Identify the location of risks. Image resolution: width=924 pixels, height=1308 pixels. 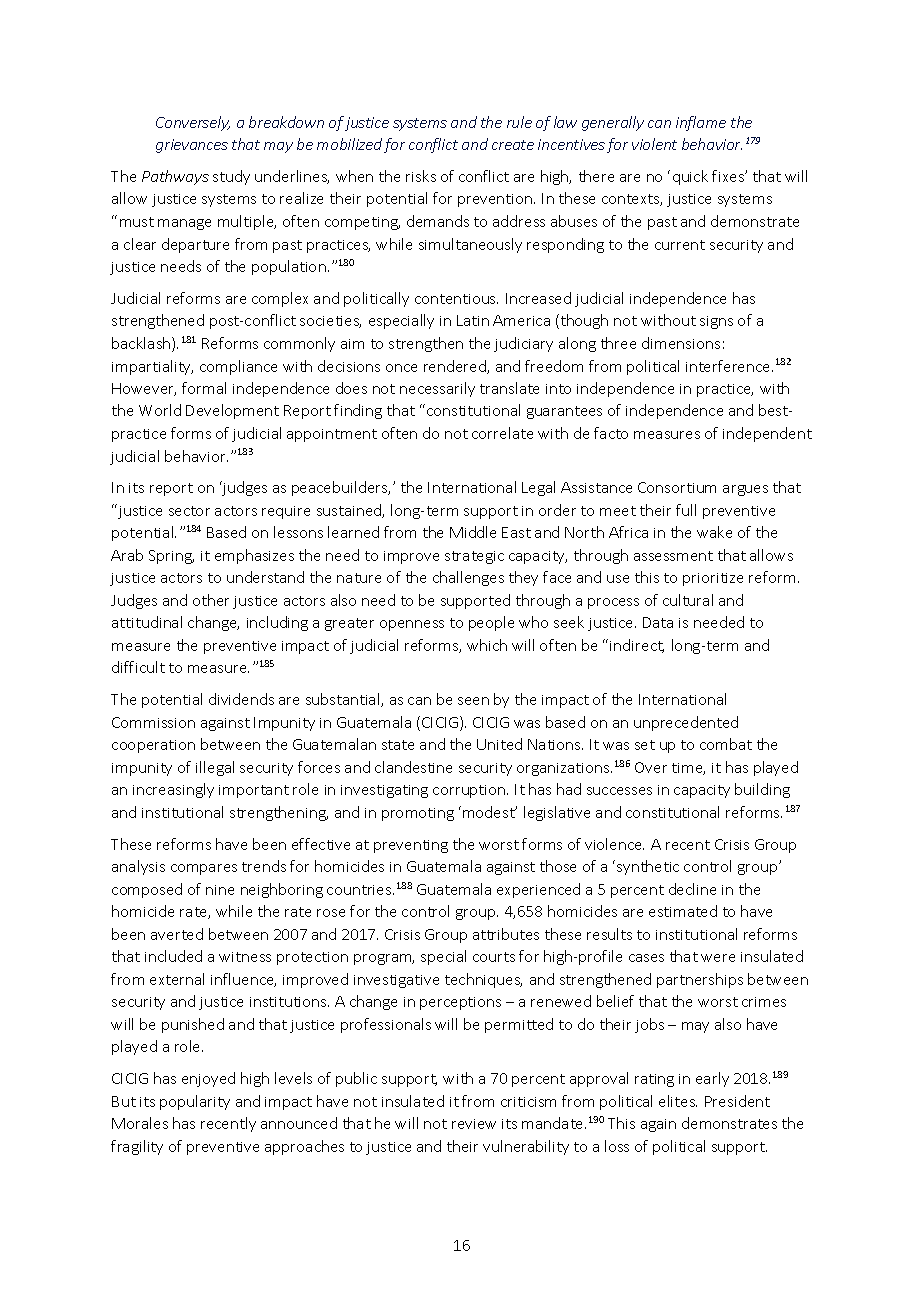
(421, 176).
